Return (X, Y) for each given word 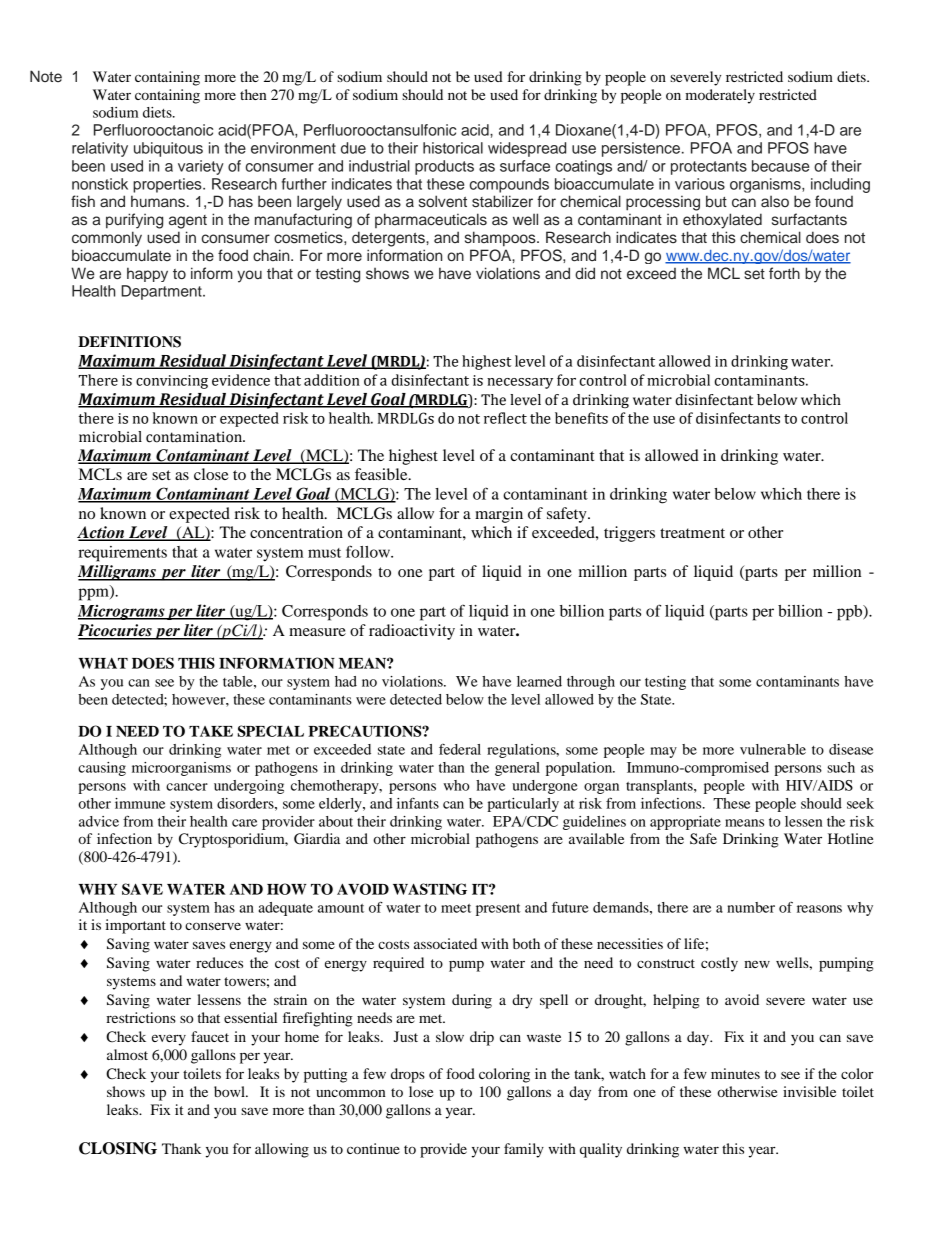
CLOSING (118, 1148)
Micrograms (122, 612)
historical (453, 148)
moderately (720, 96)
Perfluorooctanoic (153, 130)
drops (408, 1075)
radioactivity (412, 632)
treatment (692, 533)
